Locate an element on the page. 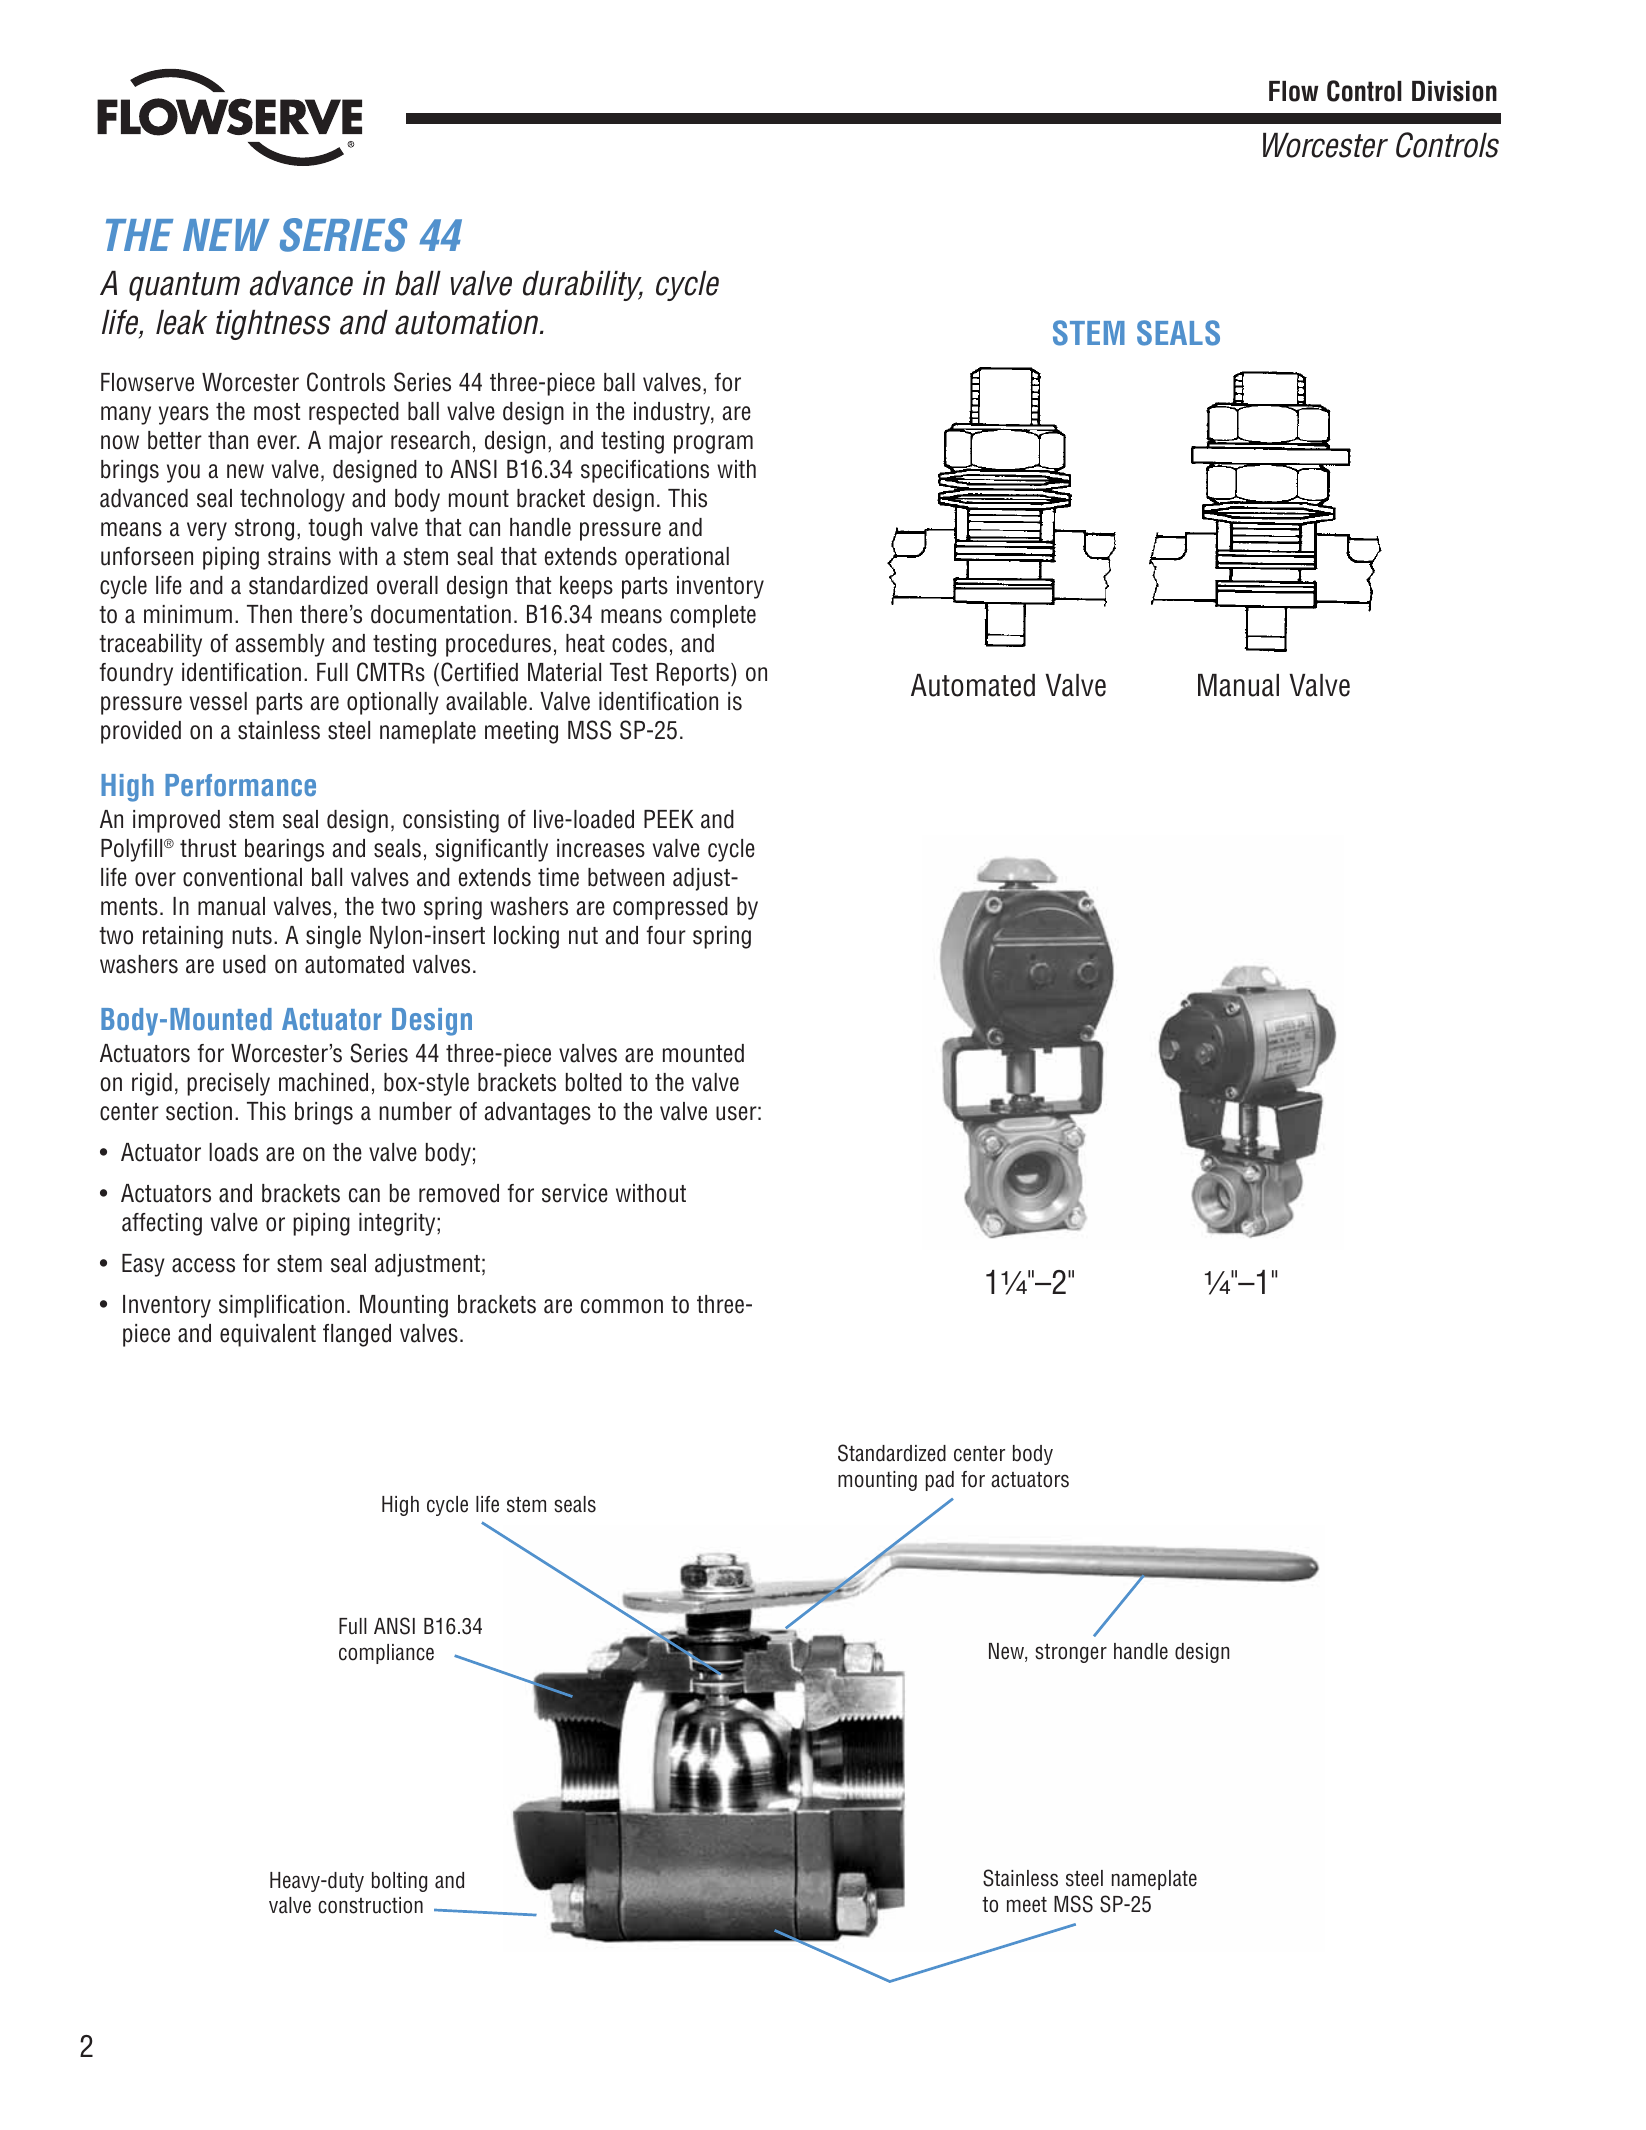 Image resolution: width=1646 pixels, height=2130 pixels. bolting is located at coordinates (399, 1882).
